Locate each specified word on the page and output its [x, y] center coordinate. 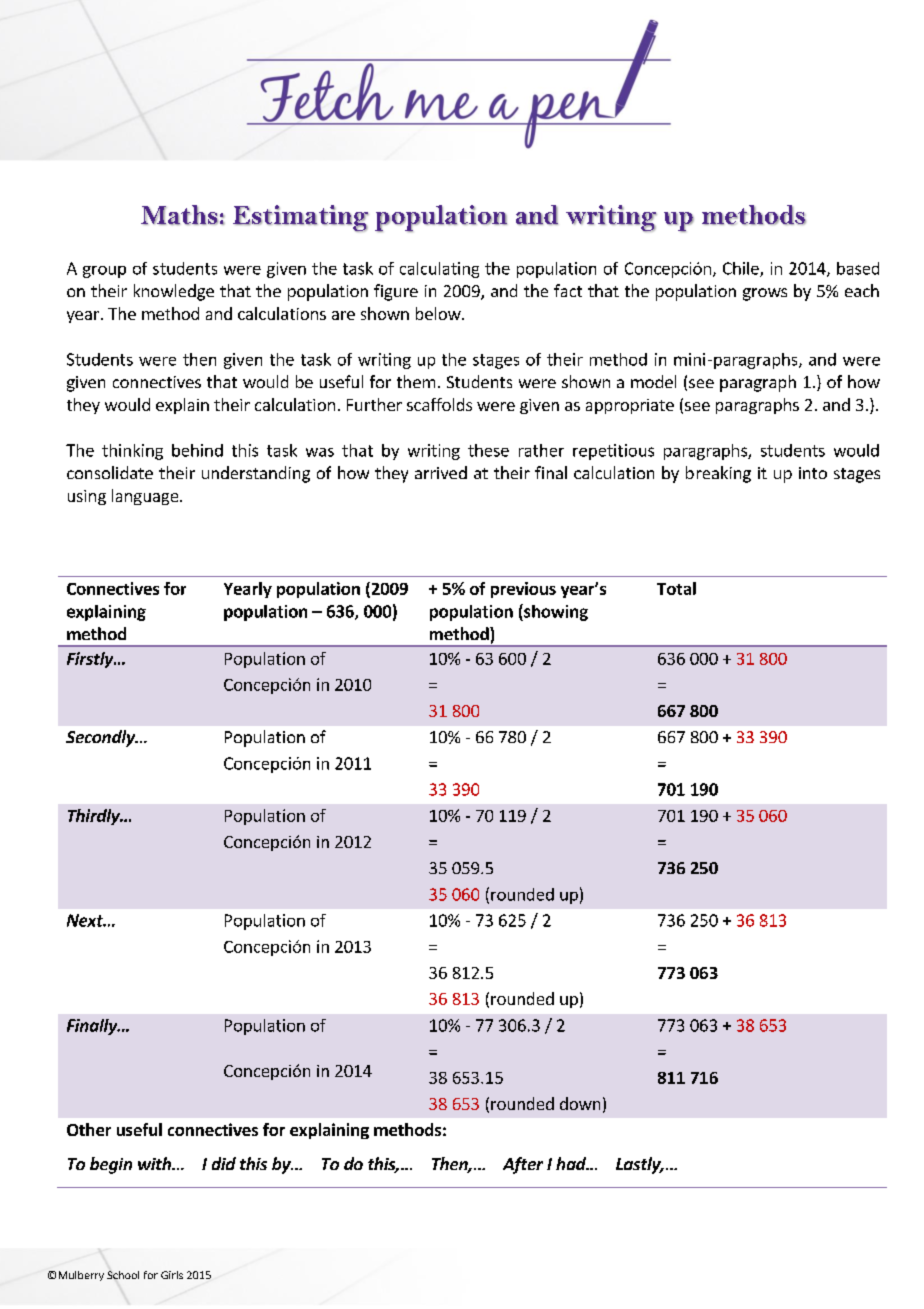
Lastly [639, 1165]
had [572, 1163]
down [580, 1103]
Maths [179, 215]
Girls [172, 1275]
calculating [439, 270]
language [146, 497]
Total [676, 588]
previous [523, 590]
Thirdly [95, 817]
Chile [742, 269]
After [523, 1165]
